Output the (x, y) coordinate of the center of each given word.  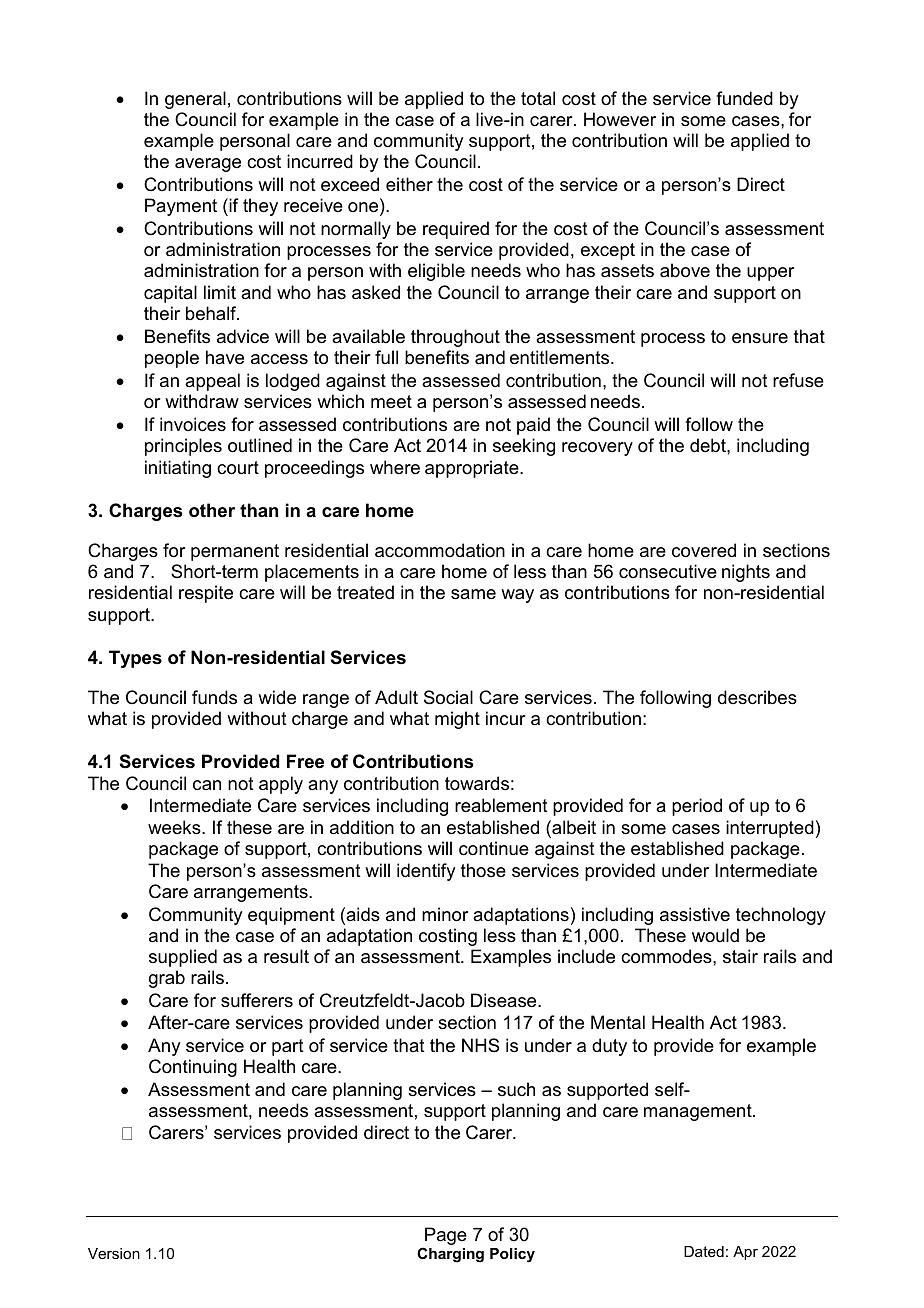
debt (709, 445)
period (697, 807)
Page (446, 1236)
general (195, 100)
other (212, 510)
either (409, 184)
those (483, 870)
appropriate (473, 469)
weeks (175, 827)
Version (114, 1253)
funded (744, 98)
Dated (704, 1251)
